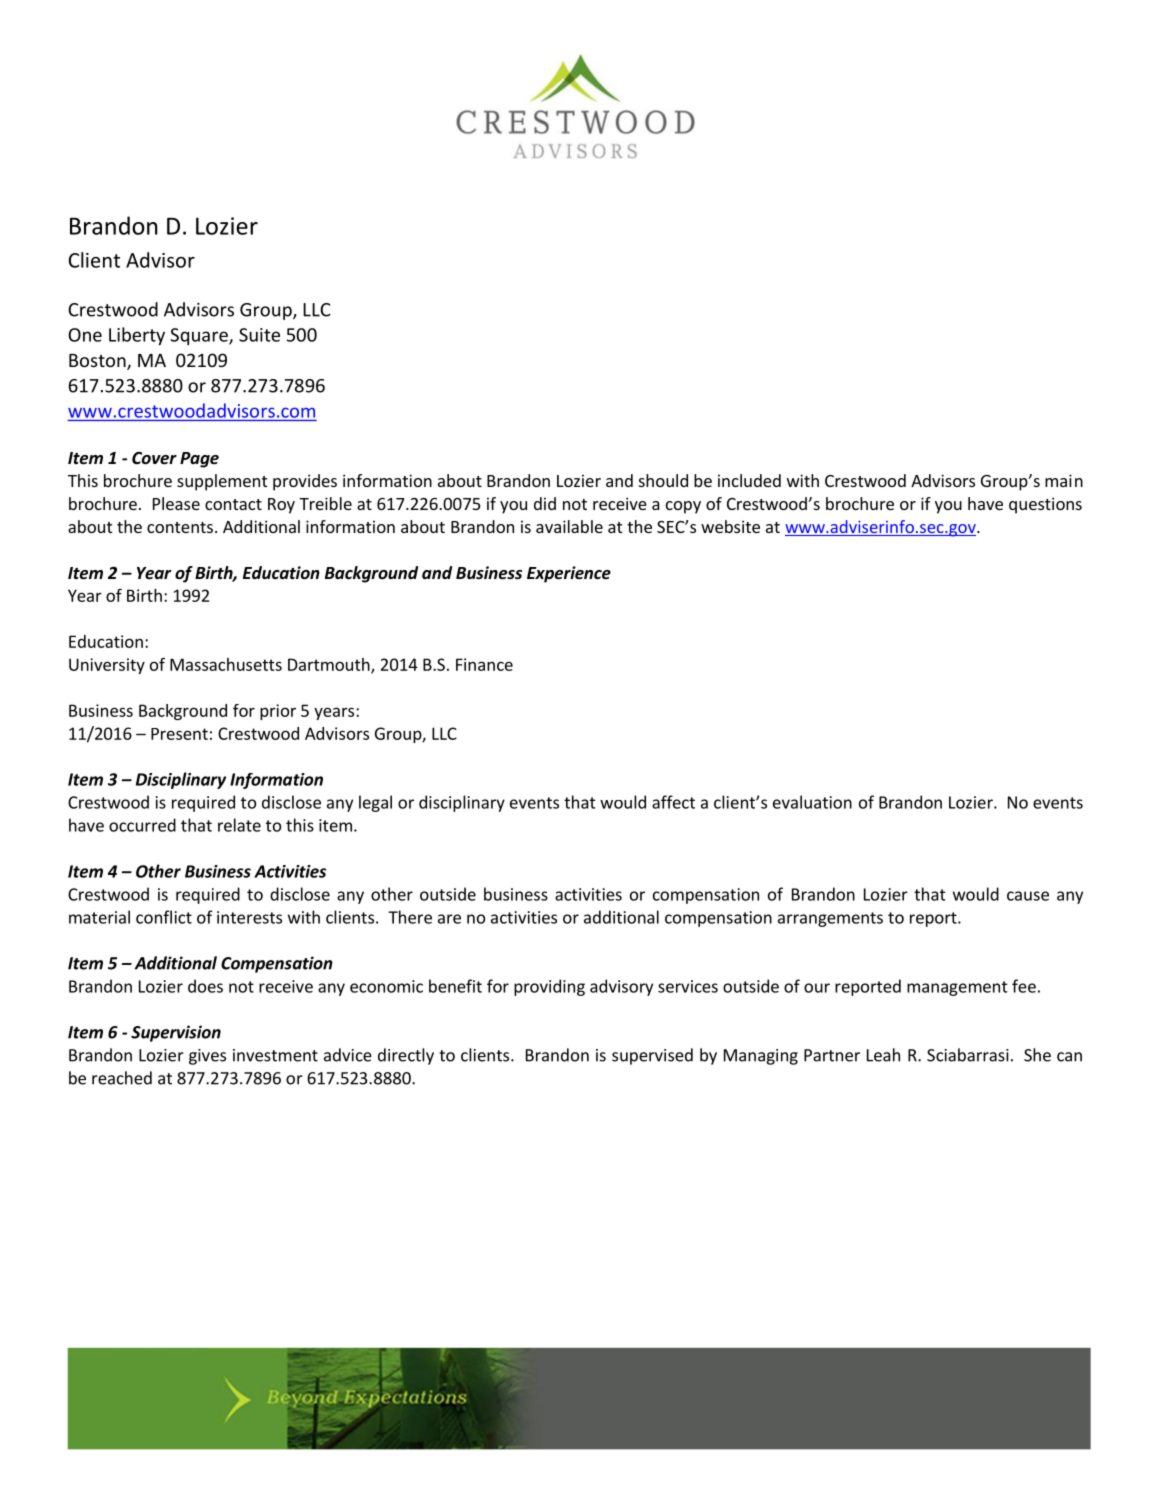  I want to click on Experience, so click(569, 574).
